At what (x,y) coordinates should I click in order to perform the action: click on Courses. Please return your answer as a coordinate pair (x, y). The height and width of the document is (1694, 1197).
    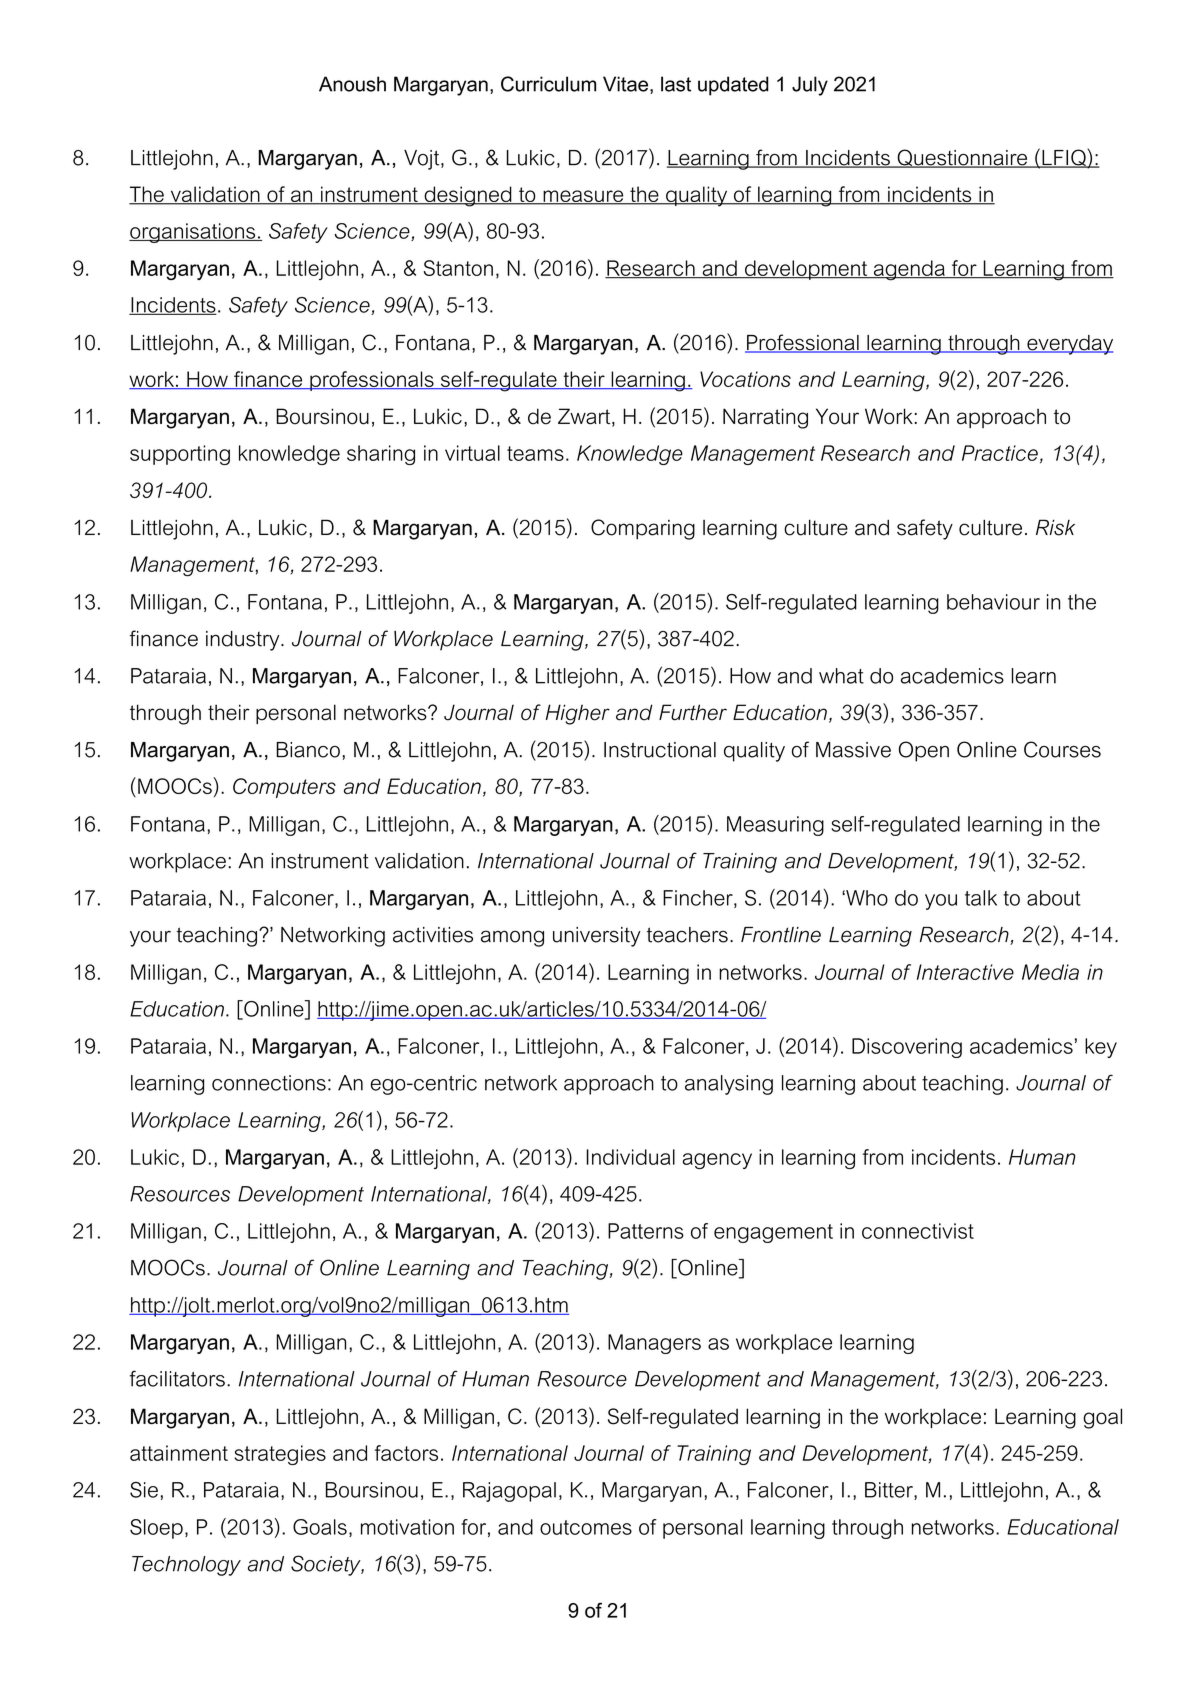
    Looking at the image, I should click on (1062, 749).
